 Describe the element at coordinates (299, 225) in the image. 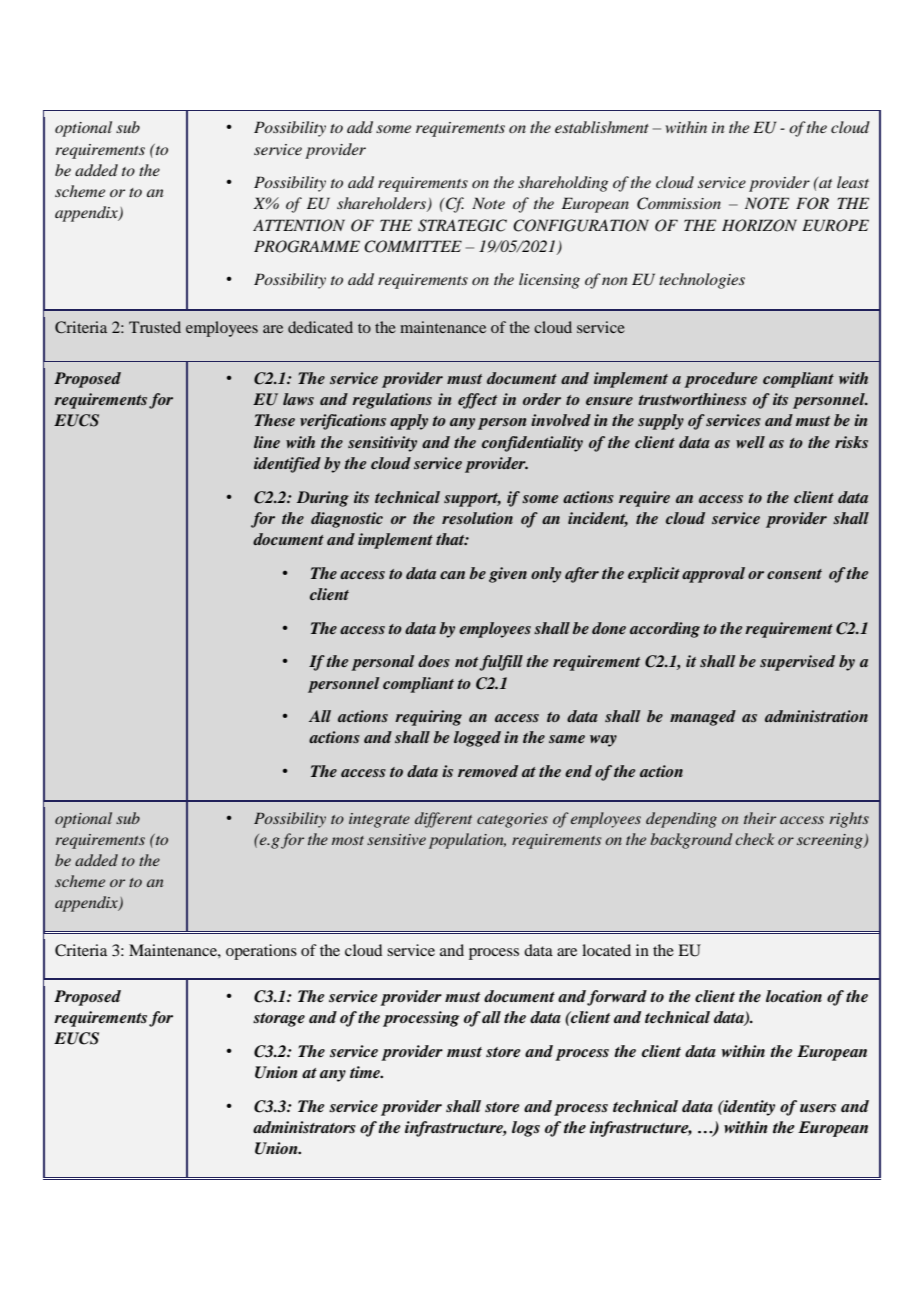

I see `ATTENTION` at that location.
